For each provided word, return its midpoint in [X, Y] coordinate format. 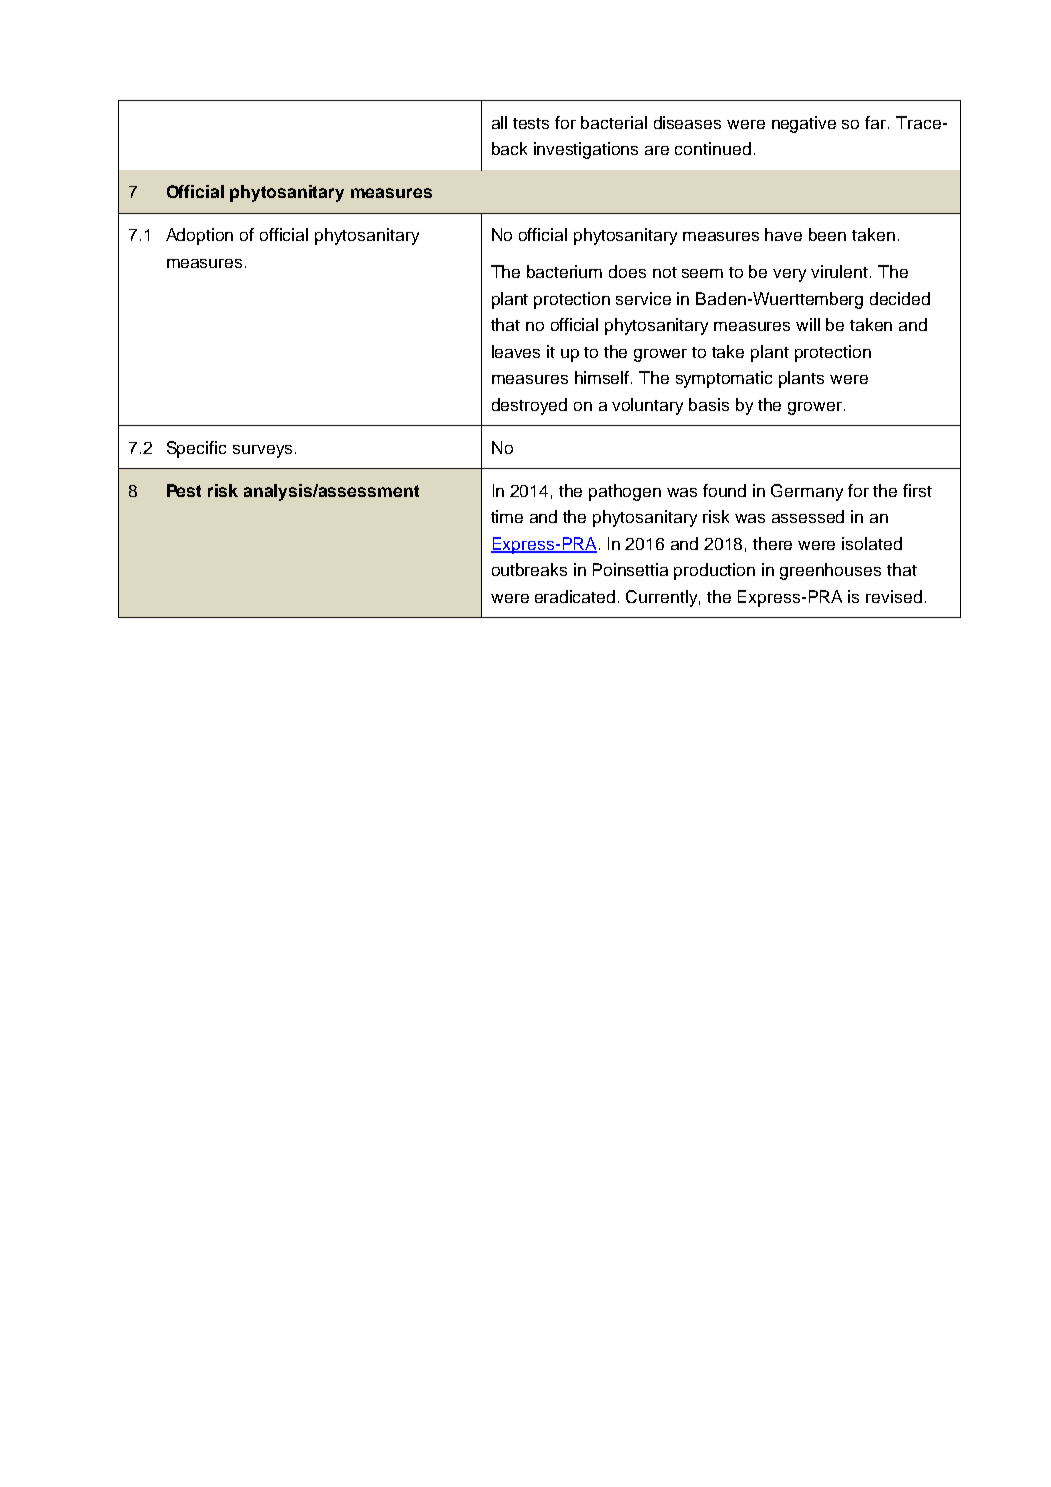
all [499, 122]
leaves [516, 351]
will [808, 324]
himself [603, 377]
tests [531, 123]
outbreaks [529, 569]
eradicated [575, 596]
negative [804, 124]
